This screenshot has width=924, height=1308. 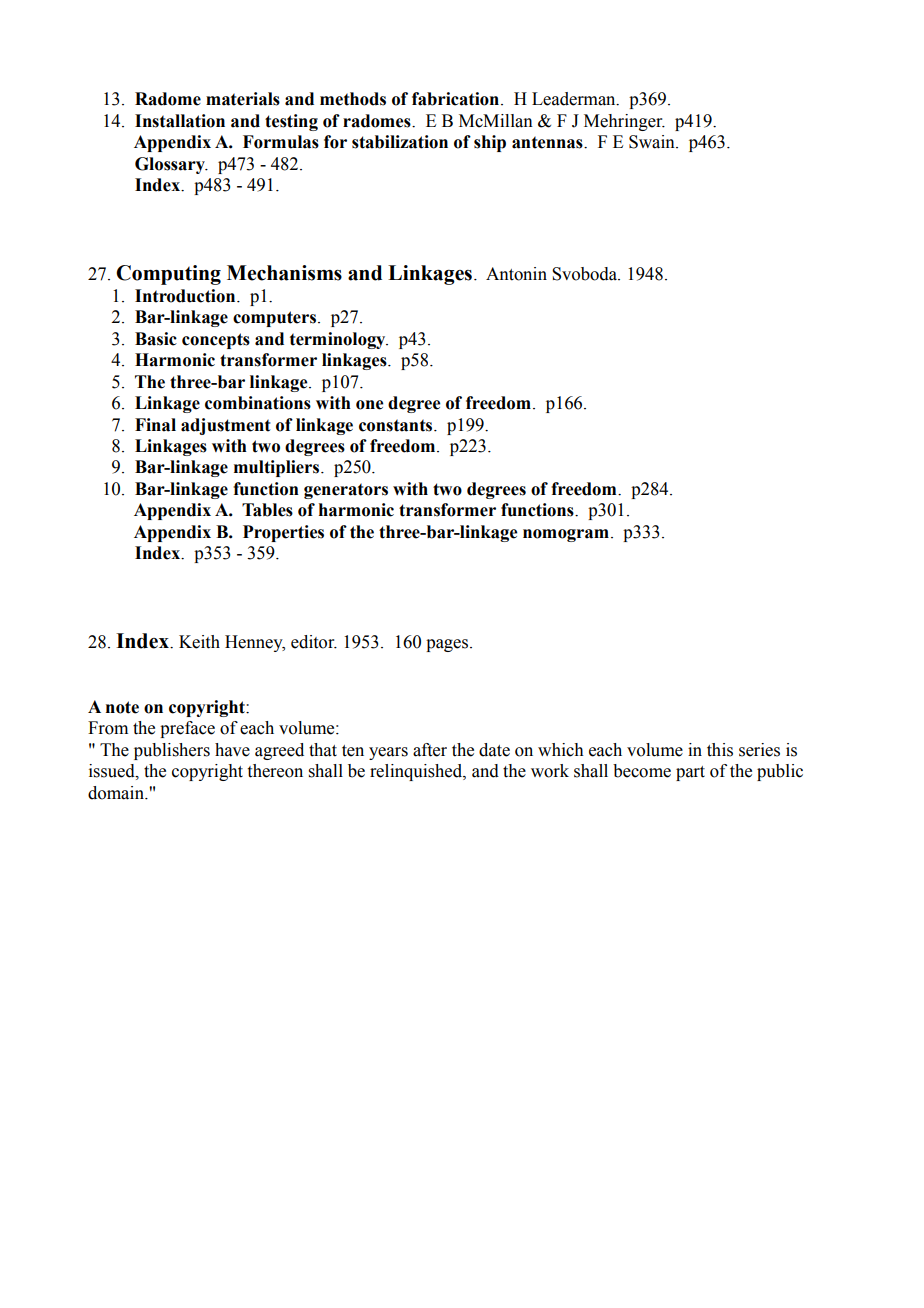 I want to click on Keith, so click(x=199, y=642).
